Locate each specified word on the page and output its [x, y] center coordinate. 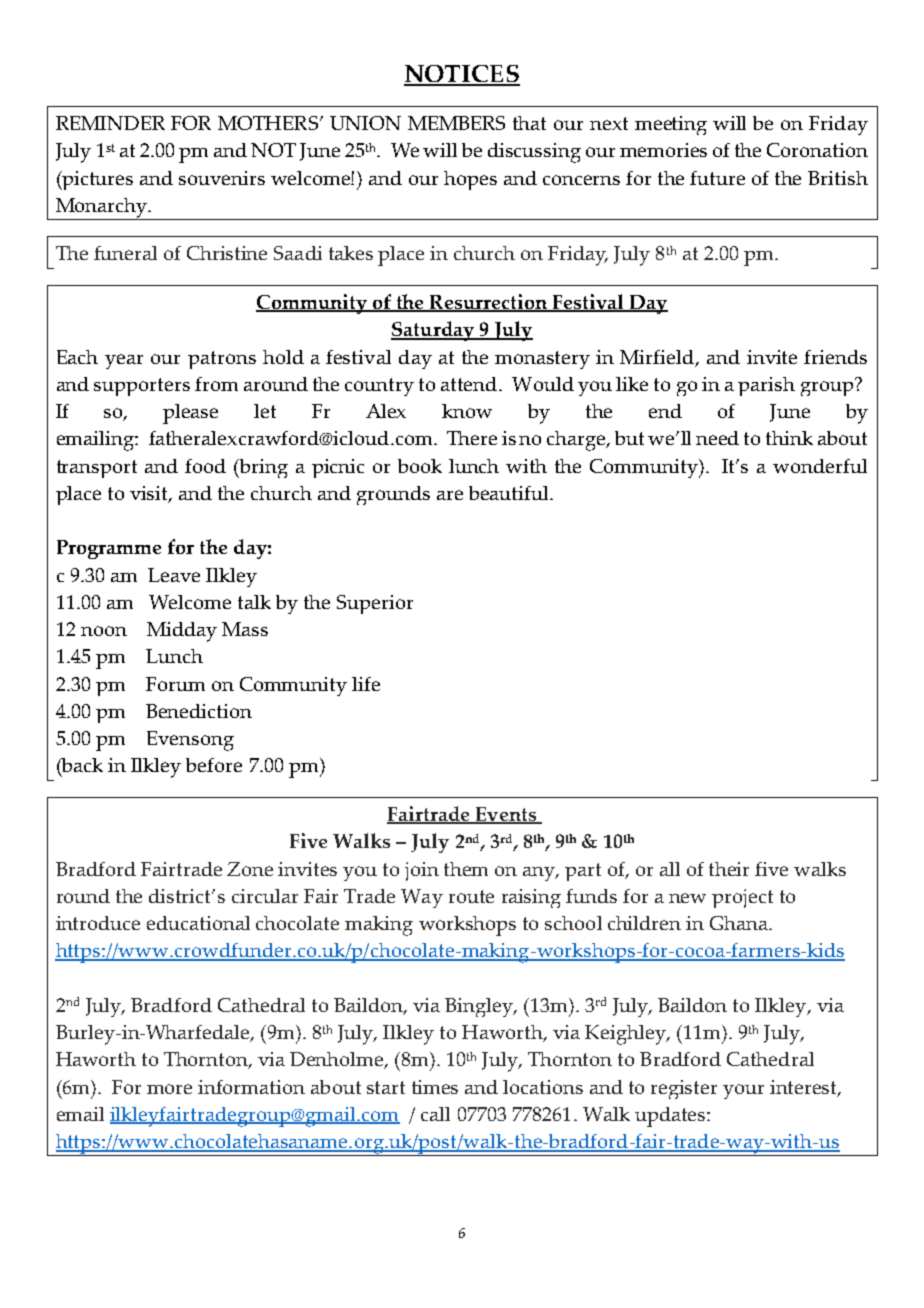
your [743, 1091]
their [729, 869]
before [214, 765]
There [472, 438]
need [717, 438]
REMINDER [110, 123]
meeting [671, 125]
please [190, 414]
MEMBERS [456, 123]
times [435, 1087]
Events [505, 815]
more [169, 1089]
